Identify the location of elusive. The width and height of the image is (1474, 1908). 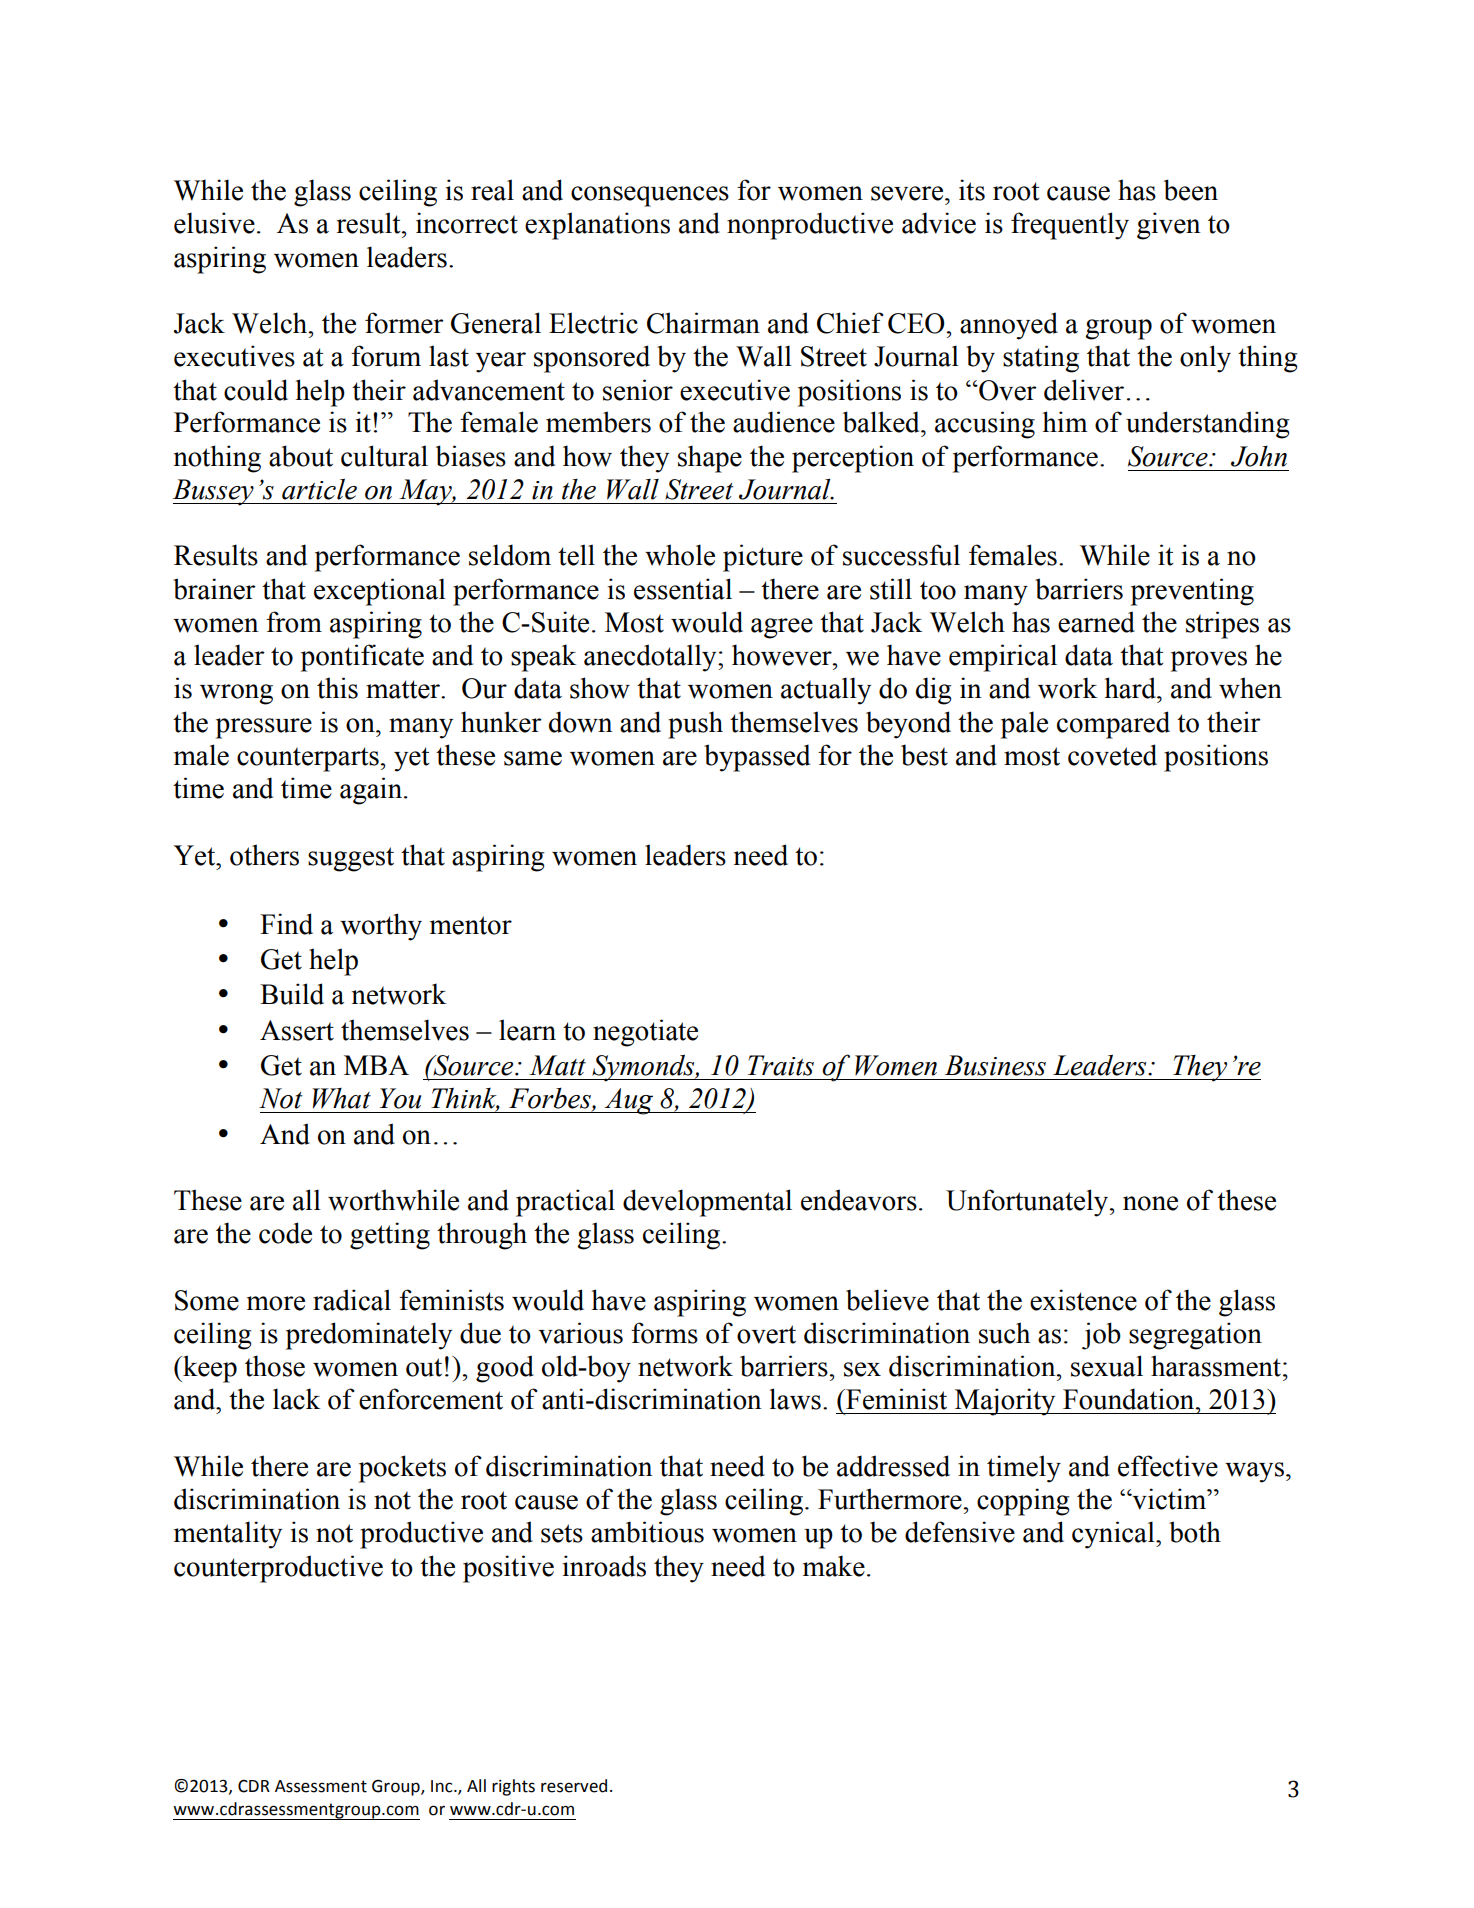
(214, 223).
